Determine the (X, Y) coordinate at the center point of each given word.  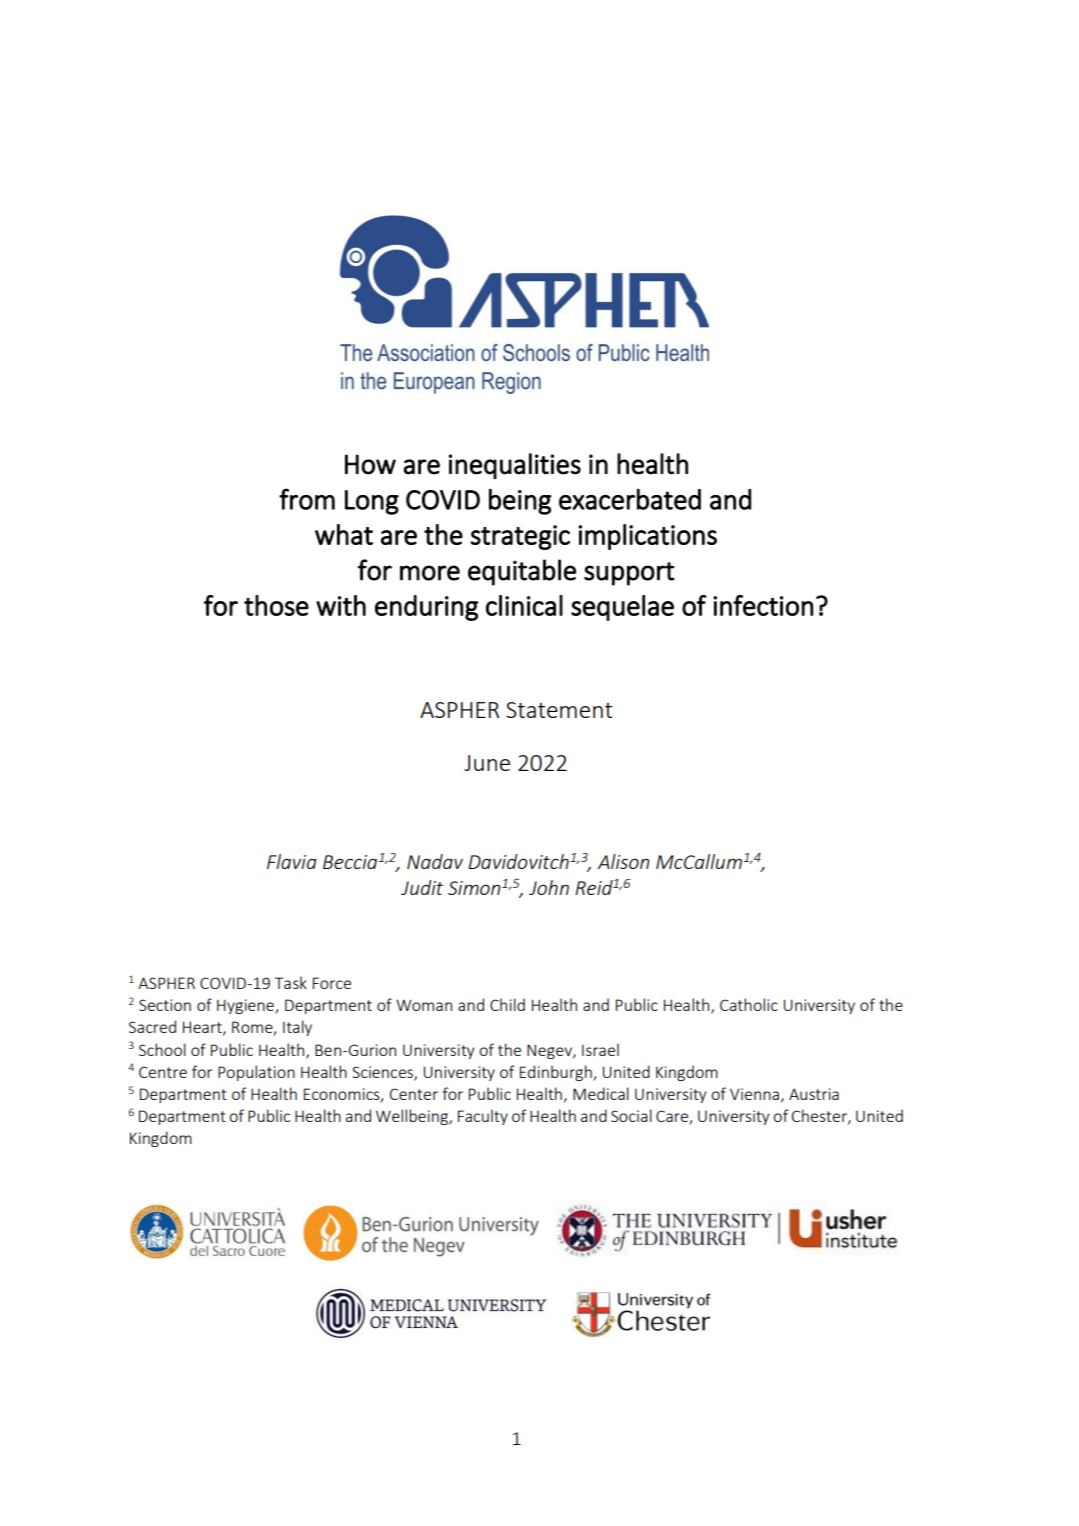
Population (256, 1073)
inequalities (515, 466)
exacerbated (630, 499)
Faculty (483, 1117)
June (487, 763)
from (307, 499)
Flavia (292, 861)
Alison (623, 861)
